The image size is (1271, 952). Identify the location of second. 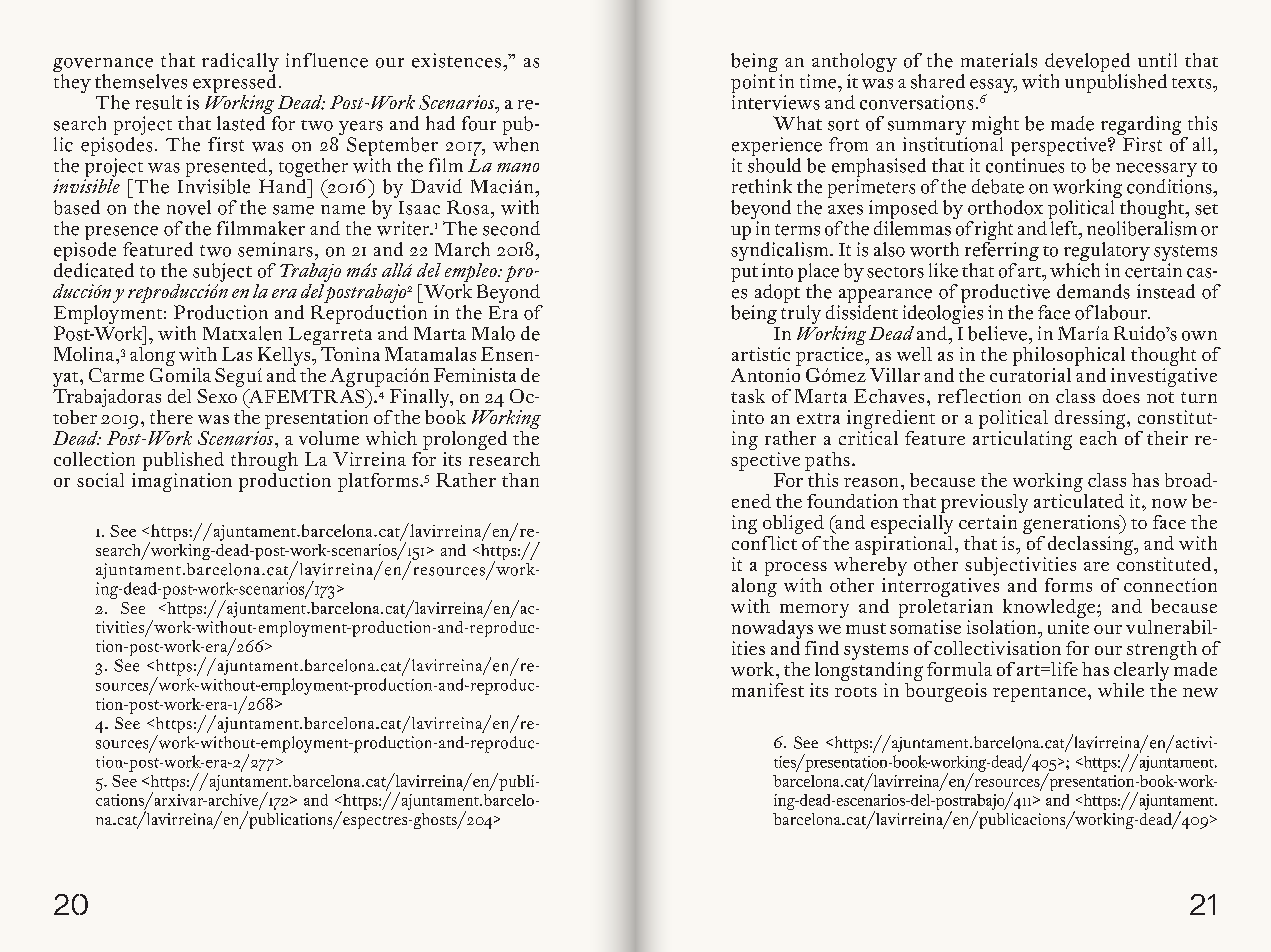
(511, 228).
